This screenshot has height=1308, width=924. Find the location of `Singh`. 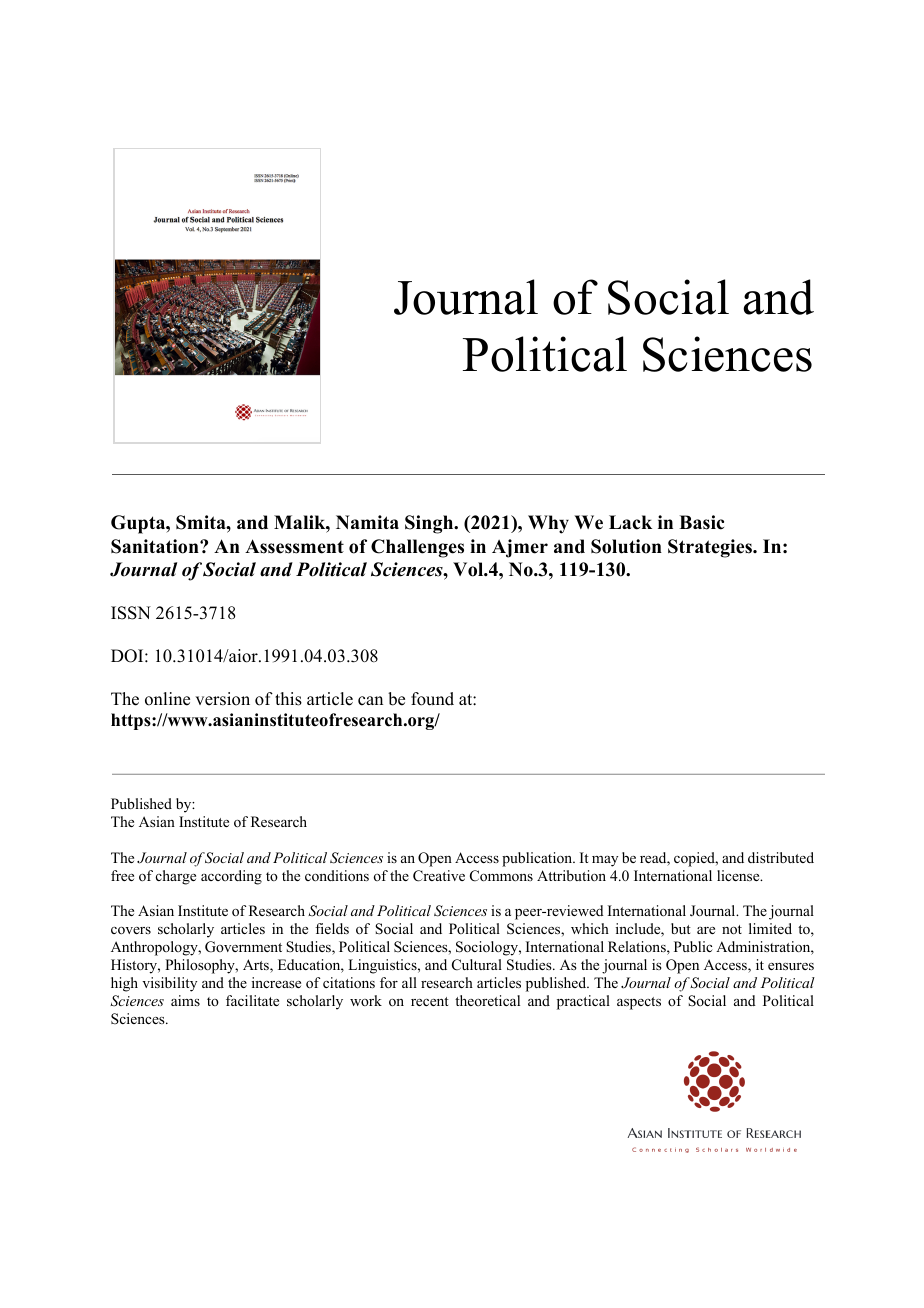

Singh is located at coordinates (430, 524).
